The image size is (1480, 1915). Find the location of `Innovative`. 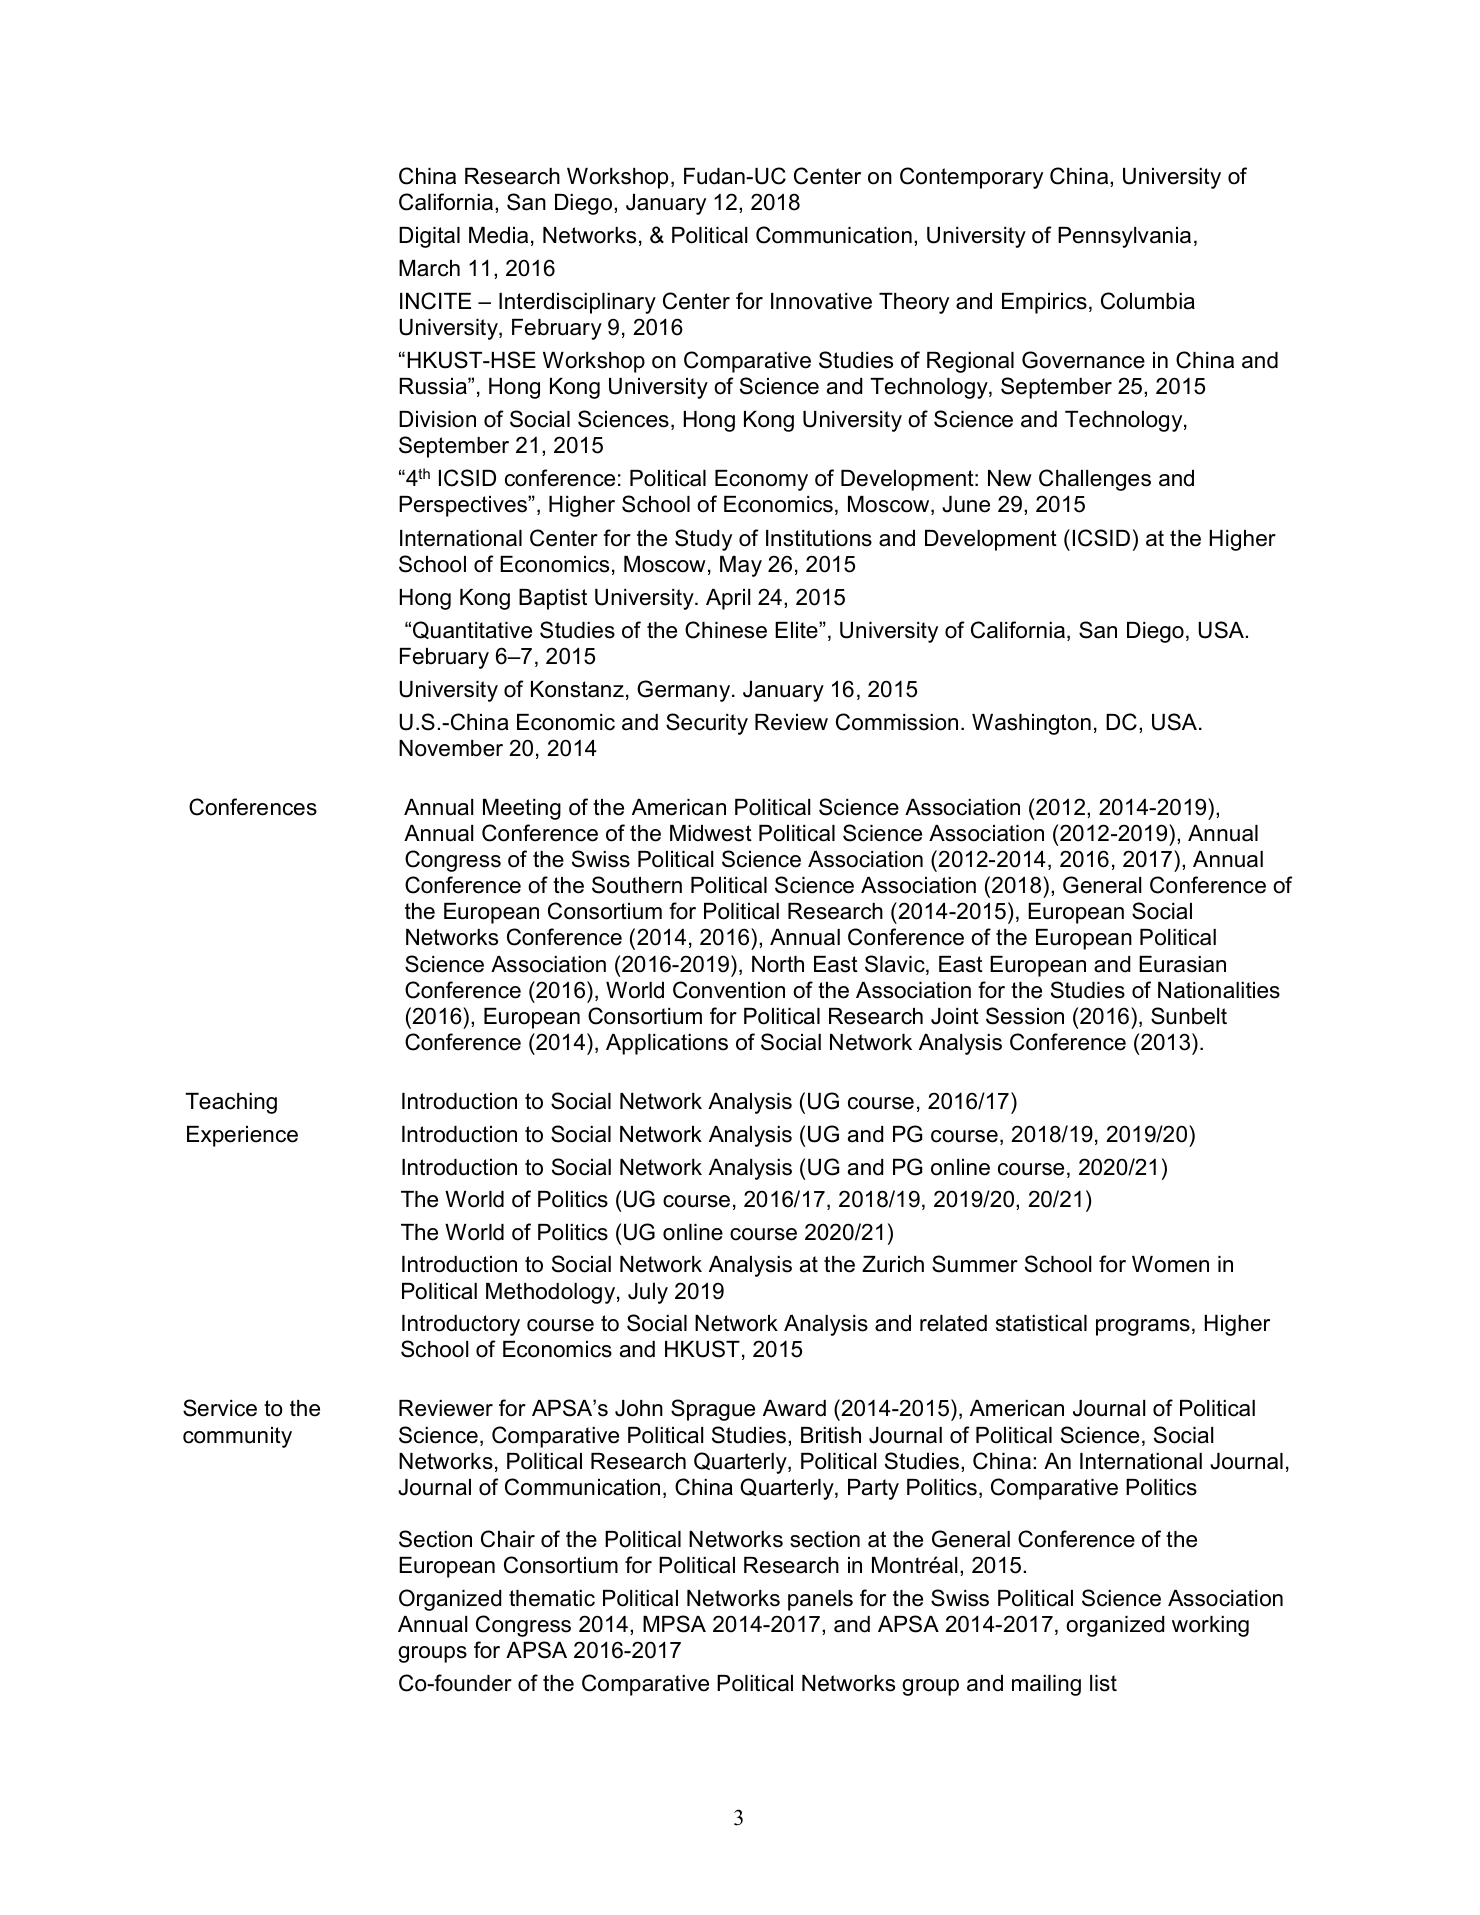

Innovative is located at coordinates (821, 301).
